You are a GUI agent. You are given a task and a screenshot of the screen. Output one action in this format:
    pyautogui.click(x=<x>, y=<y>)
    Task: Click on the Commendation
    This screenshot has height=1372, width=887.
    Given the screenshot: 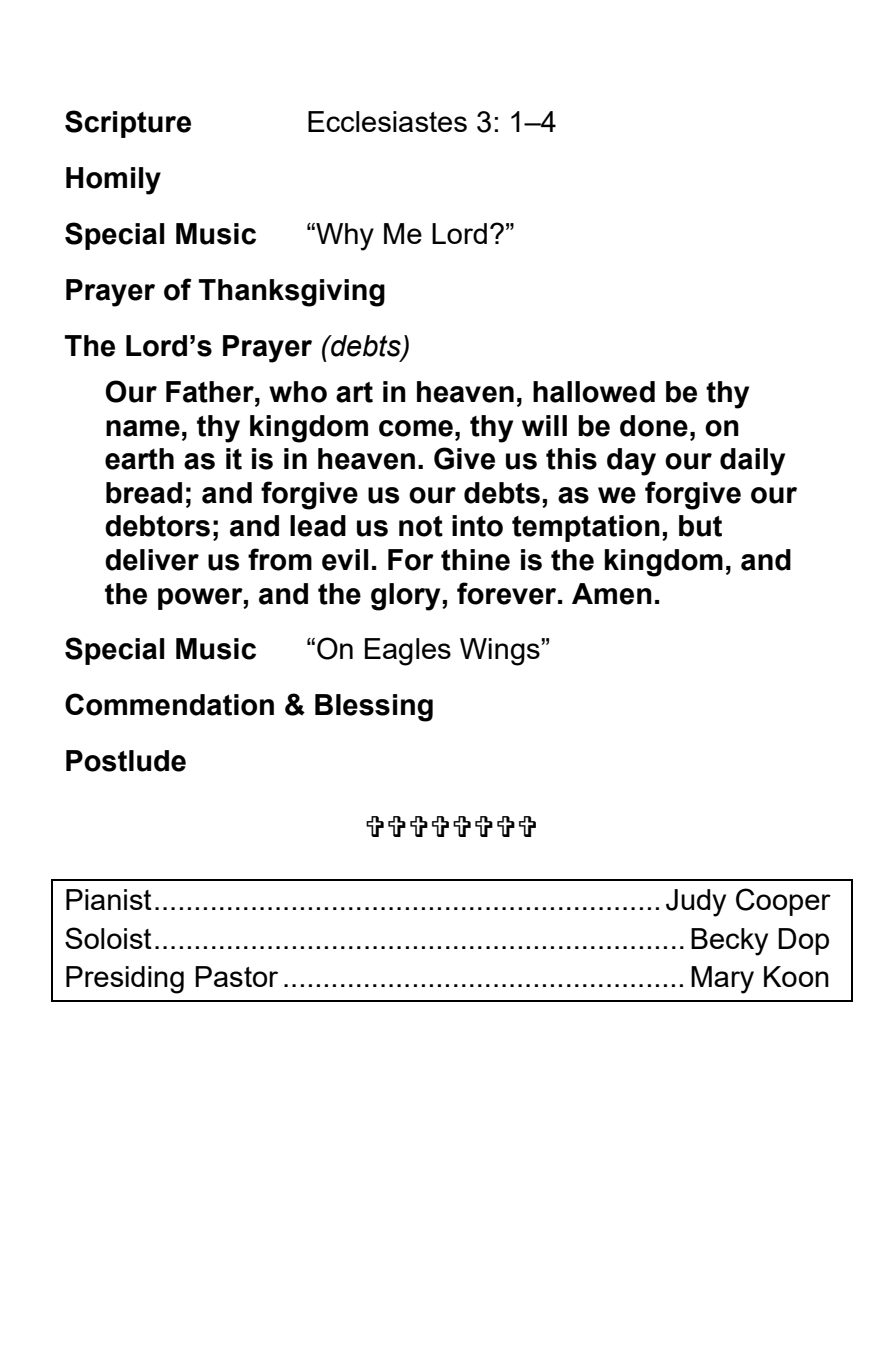 What is the action you would take?
    pyautogui.click(x=169, y=704)
